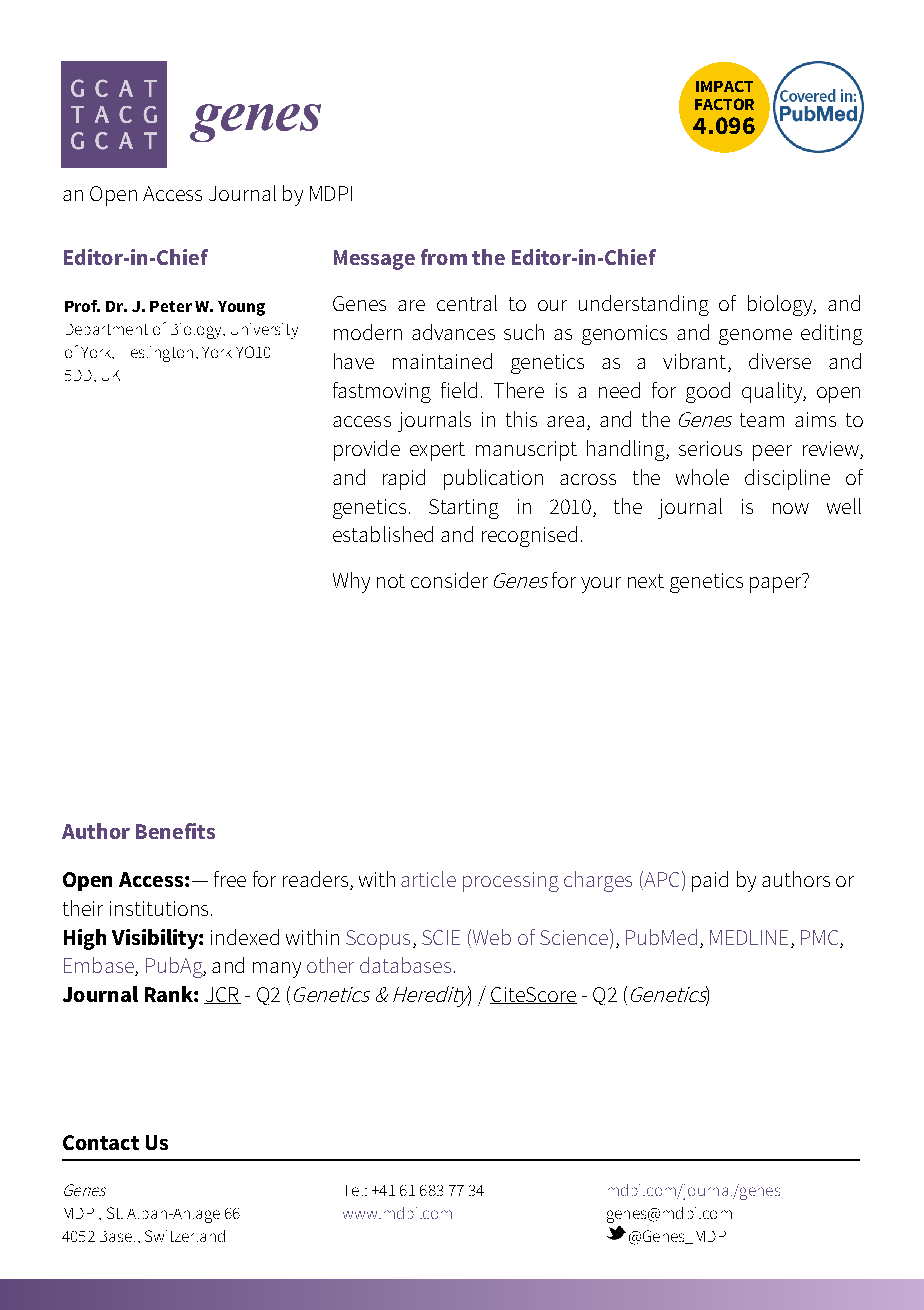 The width and height of the screenshot is (924, 1310). What do you see at coordinates (159, 908) in the screenshot?
I see `institutions` at bounding box center [159, 908].
